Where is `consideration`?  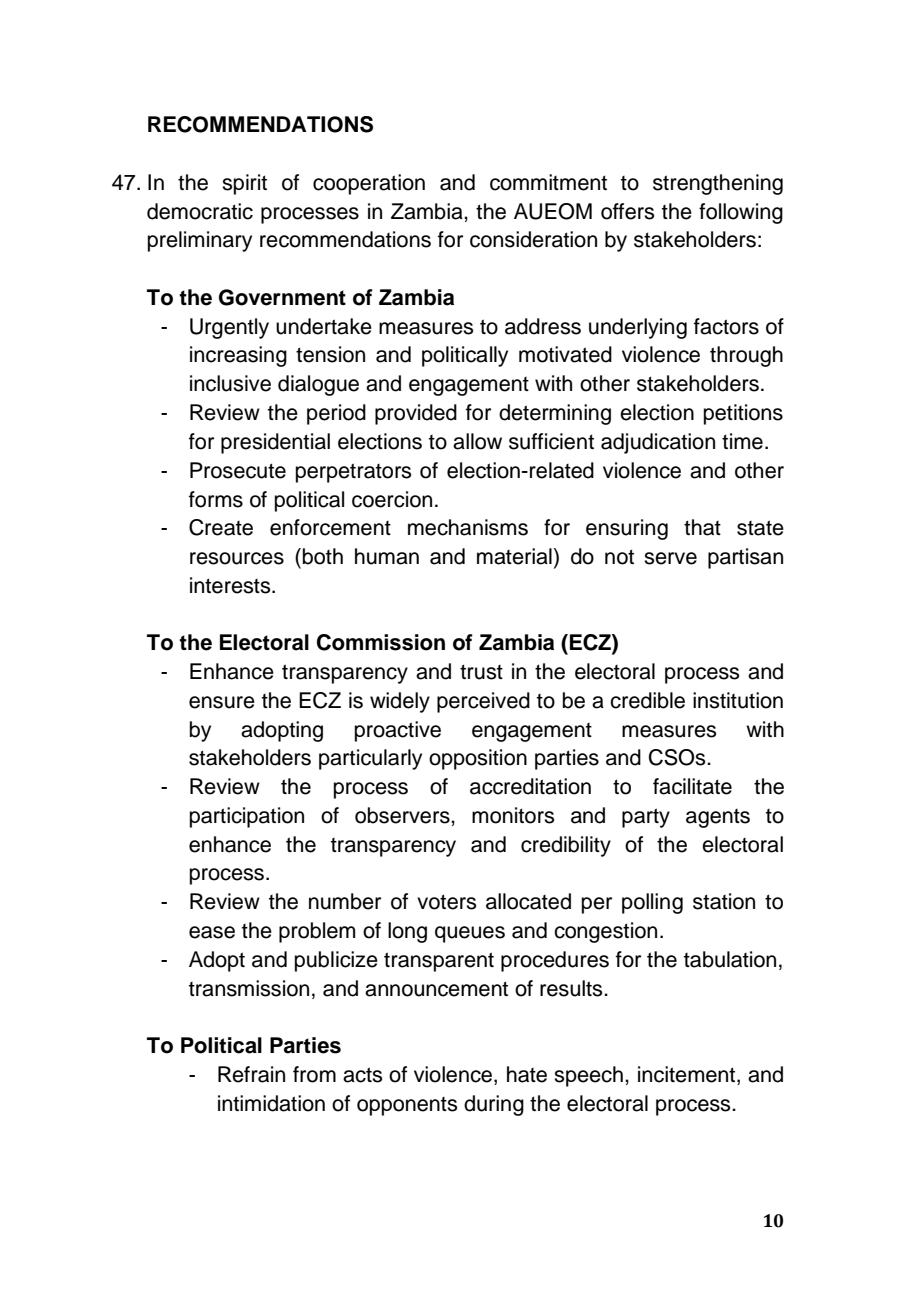
consideration is located at coordinates (533, 239).
